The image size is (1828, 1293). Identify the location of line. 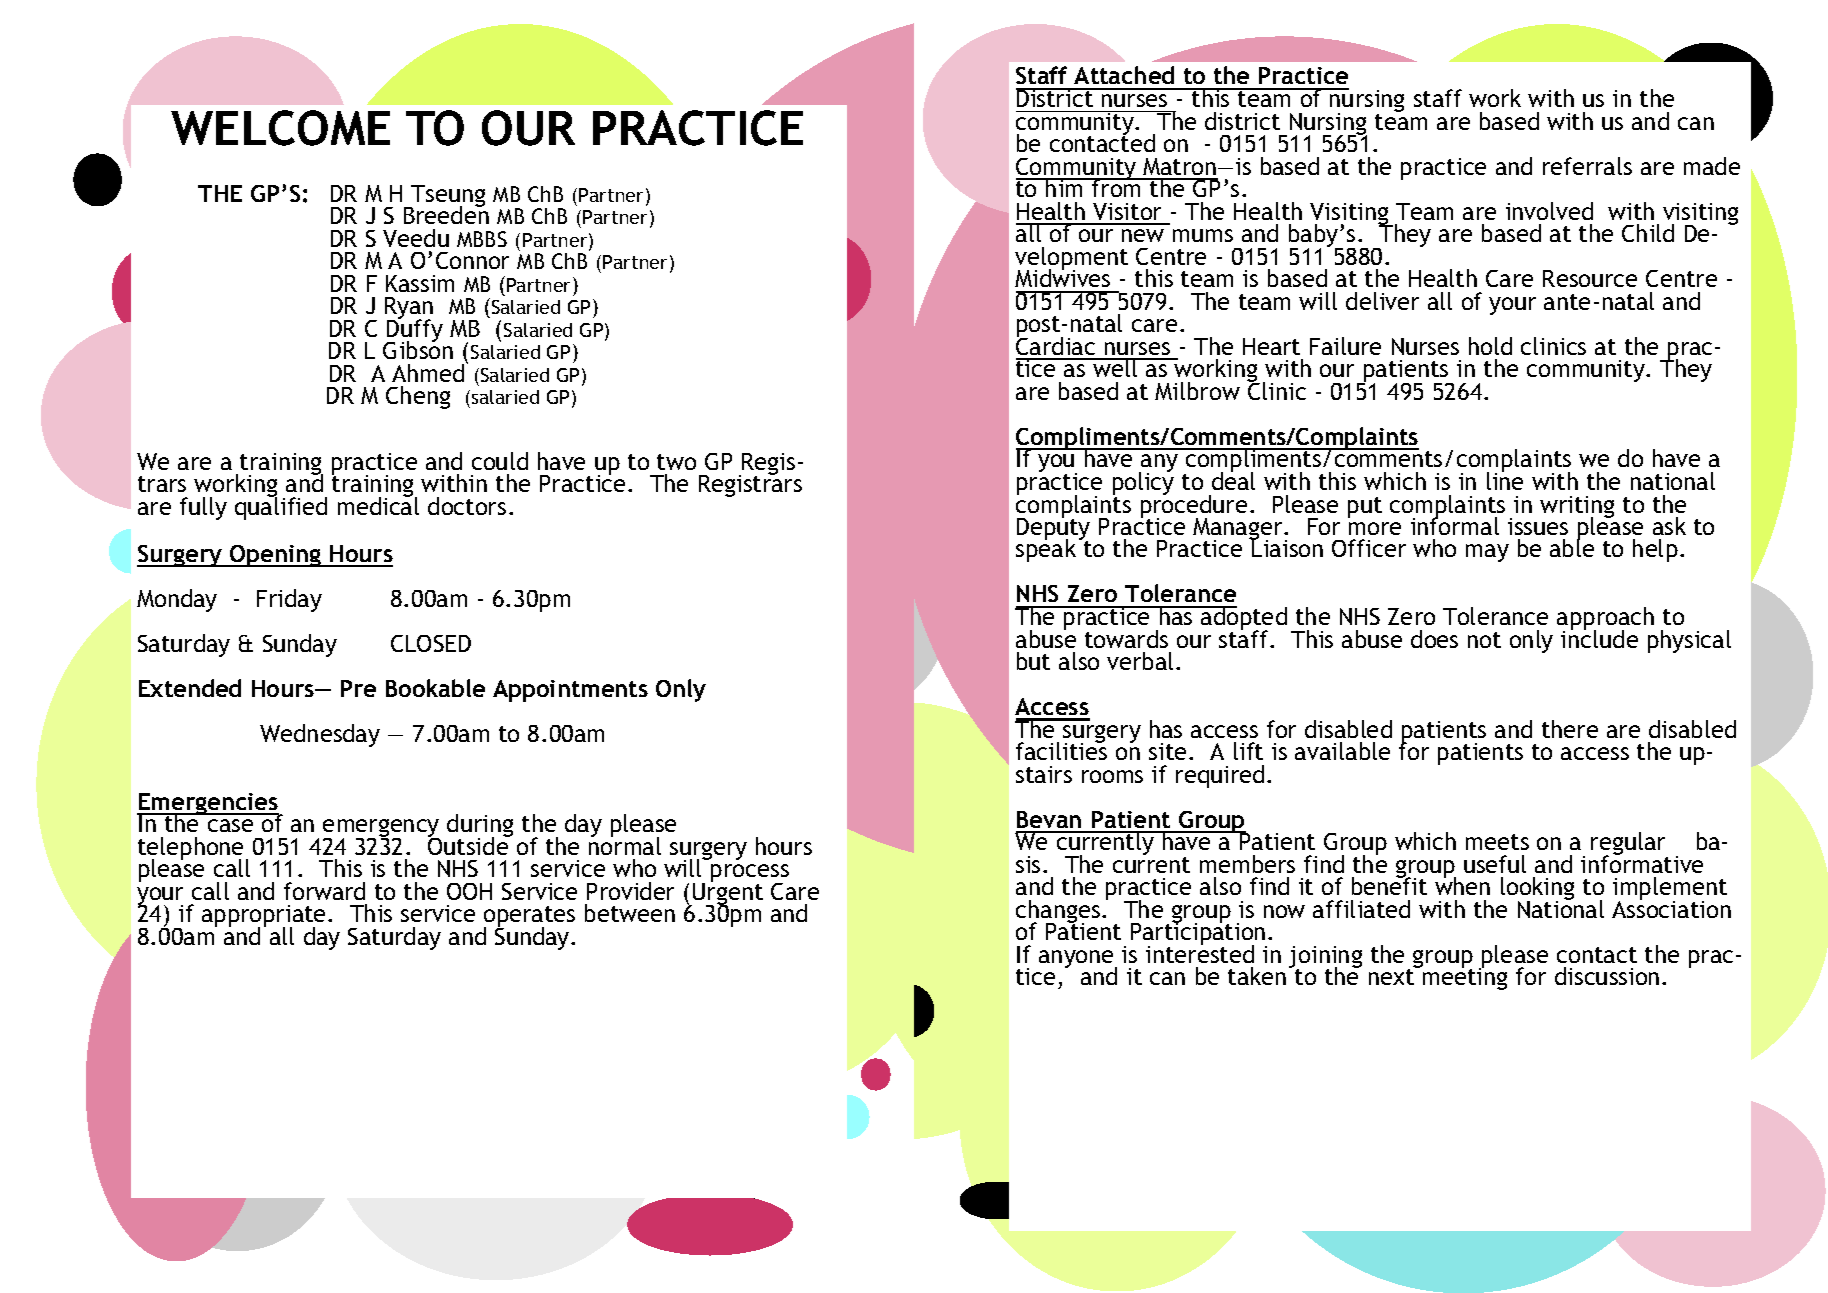
(1505, 480).
